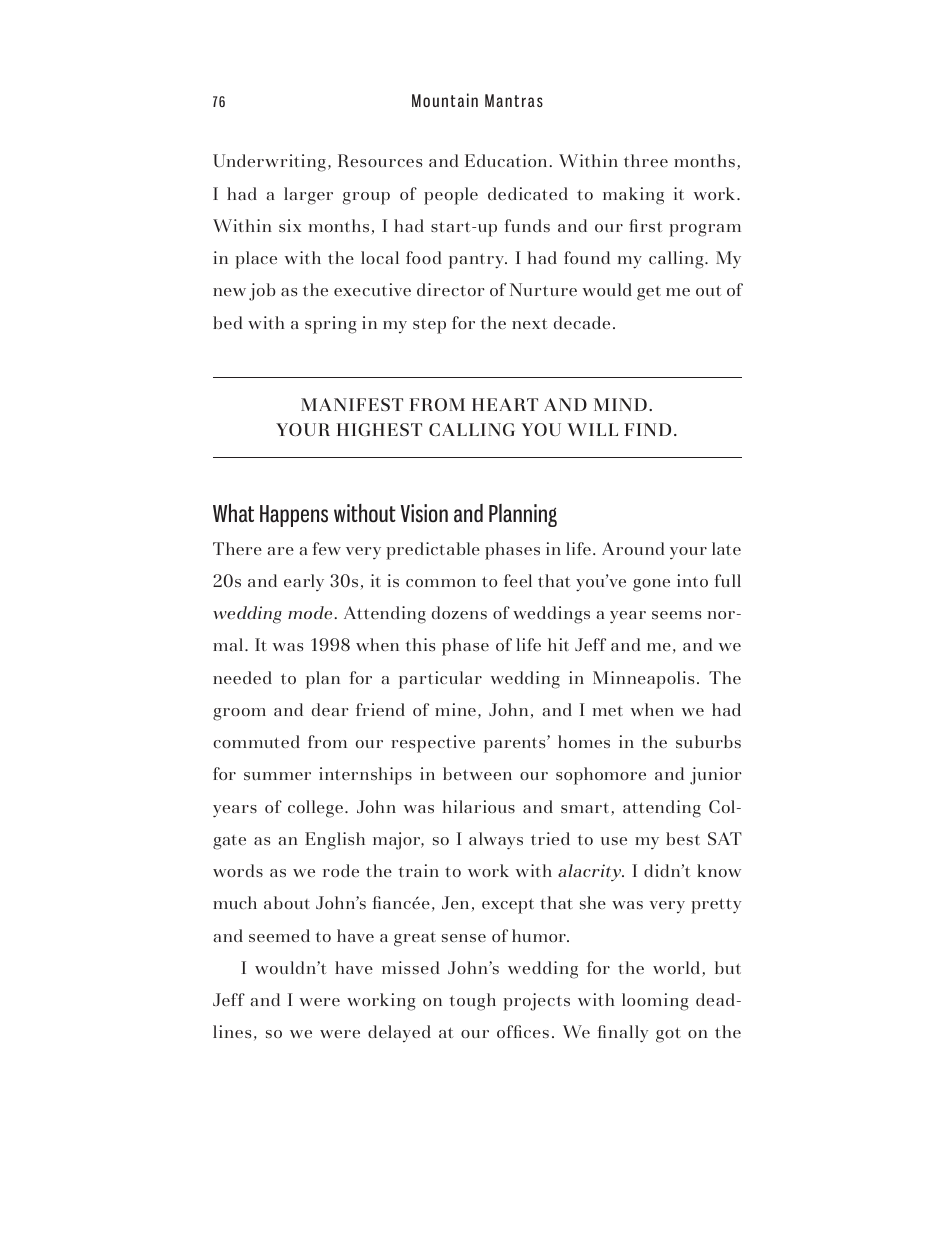 The width and height of the page is (952, 1233). Describe the element at coordinates (424, 513) in the page. I see `Vision` at that location.
